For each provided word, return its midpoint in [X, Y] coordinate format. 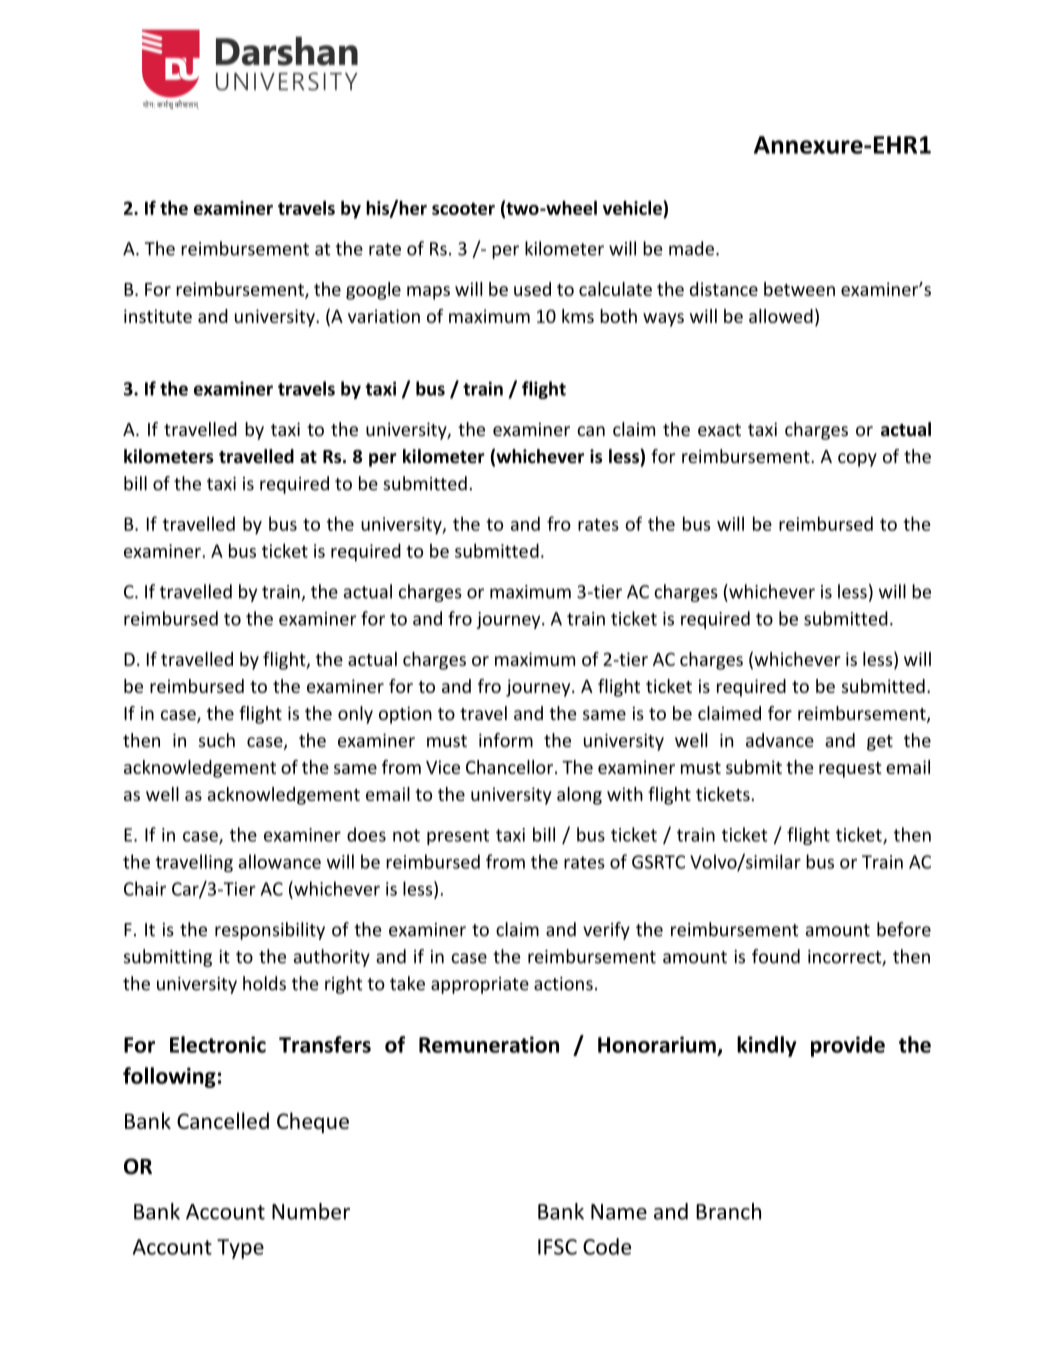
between [799, 289]
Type [240, 1249]
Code [607, 1246]
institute [158, 316]
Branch [728, 1211]
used [532, 289]
